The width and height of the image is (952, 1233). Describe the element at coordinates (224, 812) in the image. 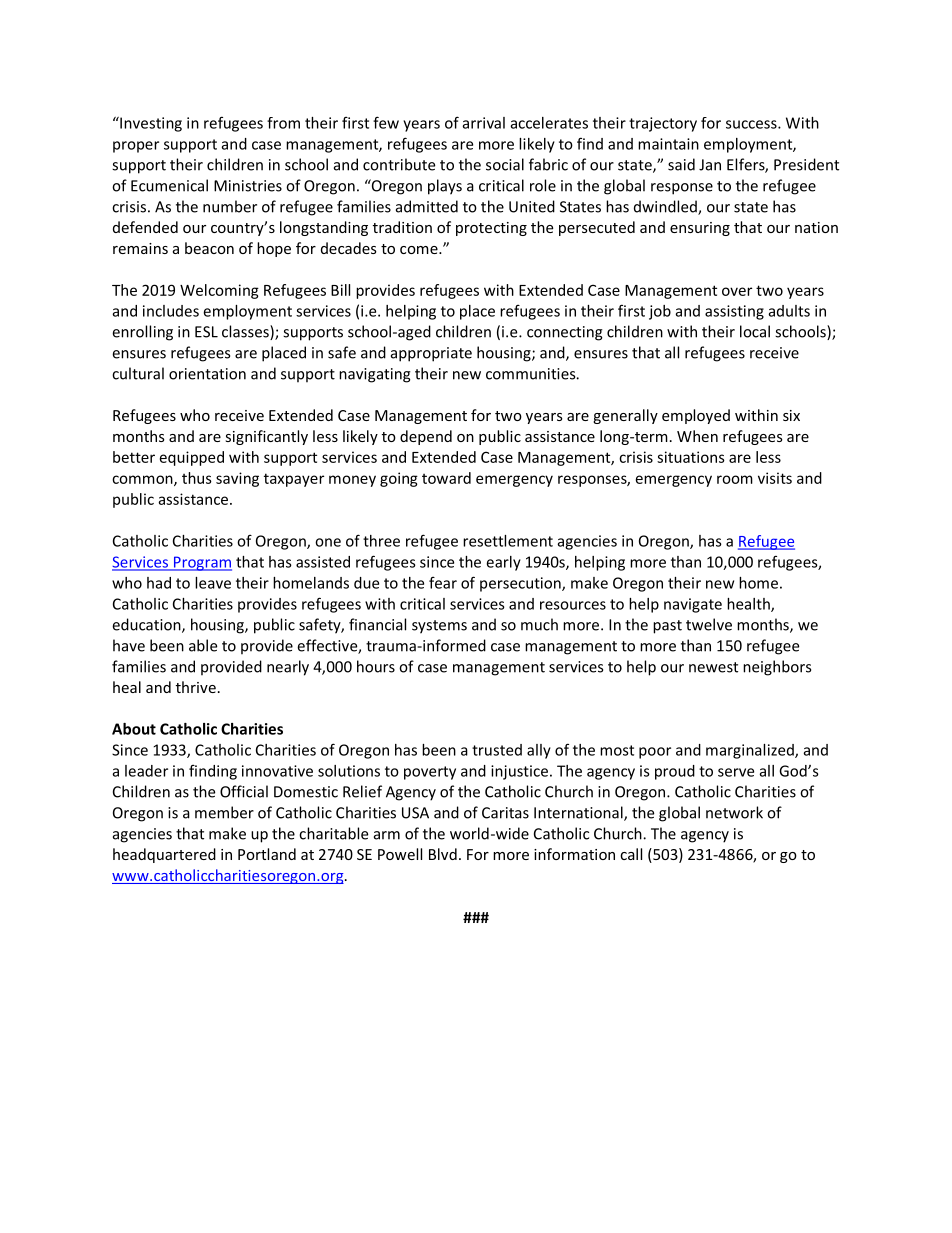

I see `member` at that location.
